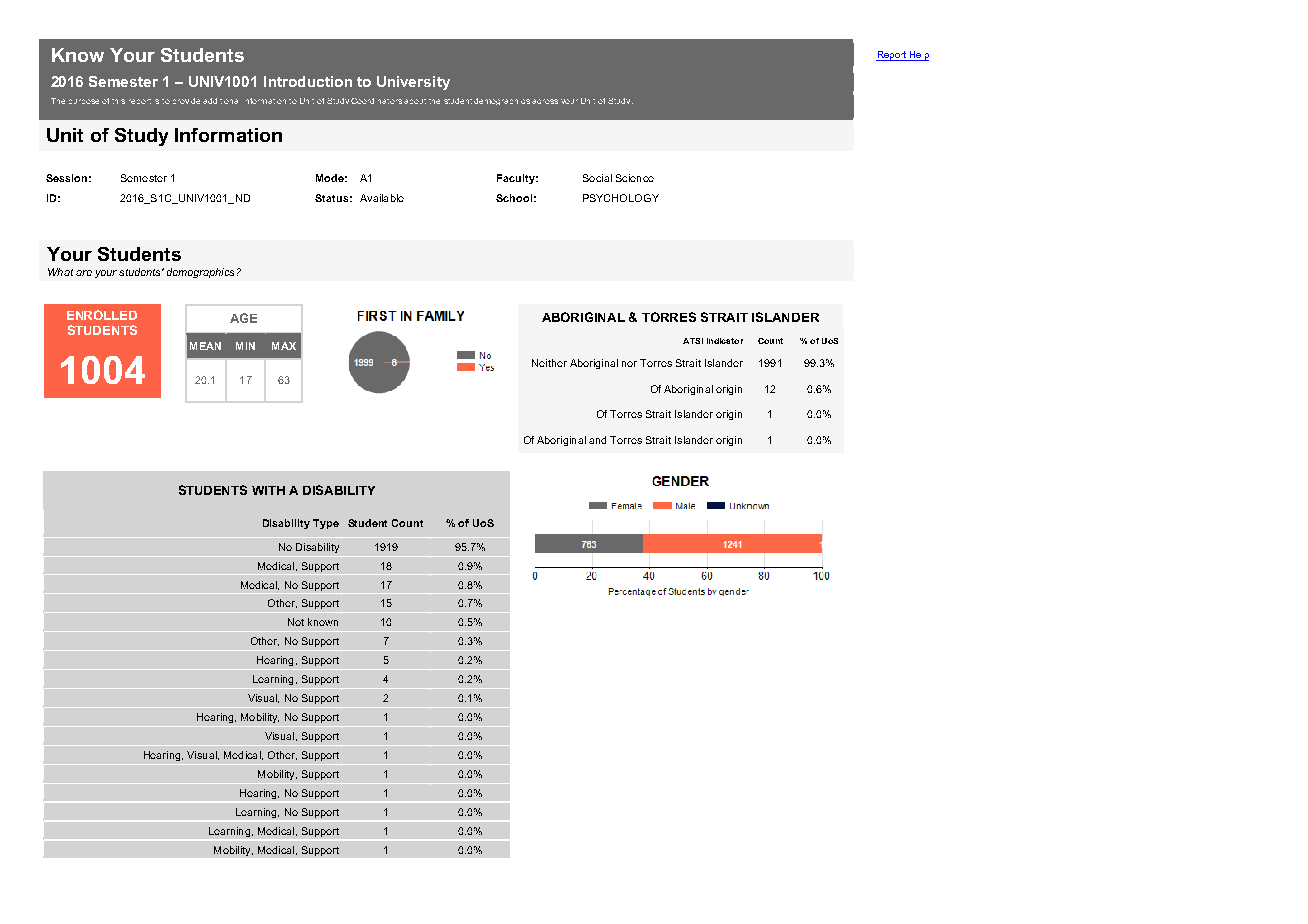  I want to click on Available, so click(382, 198).
